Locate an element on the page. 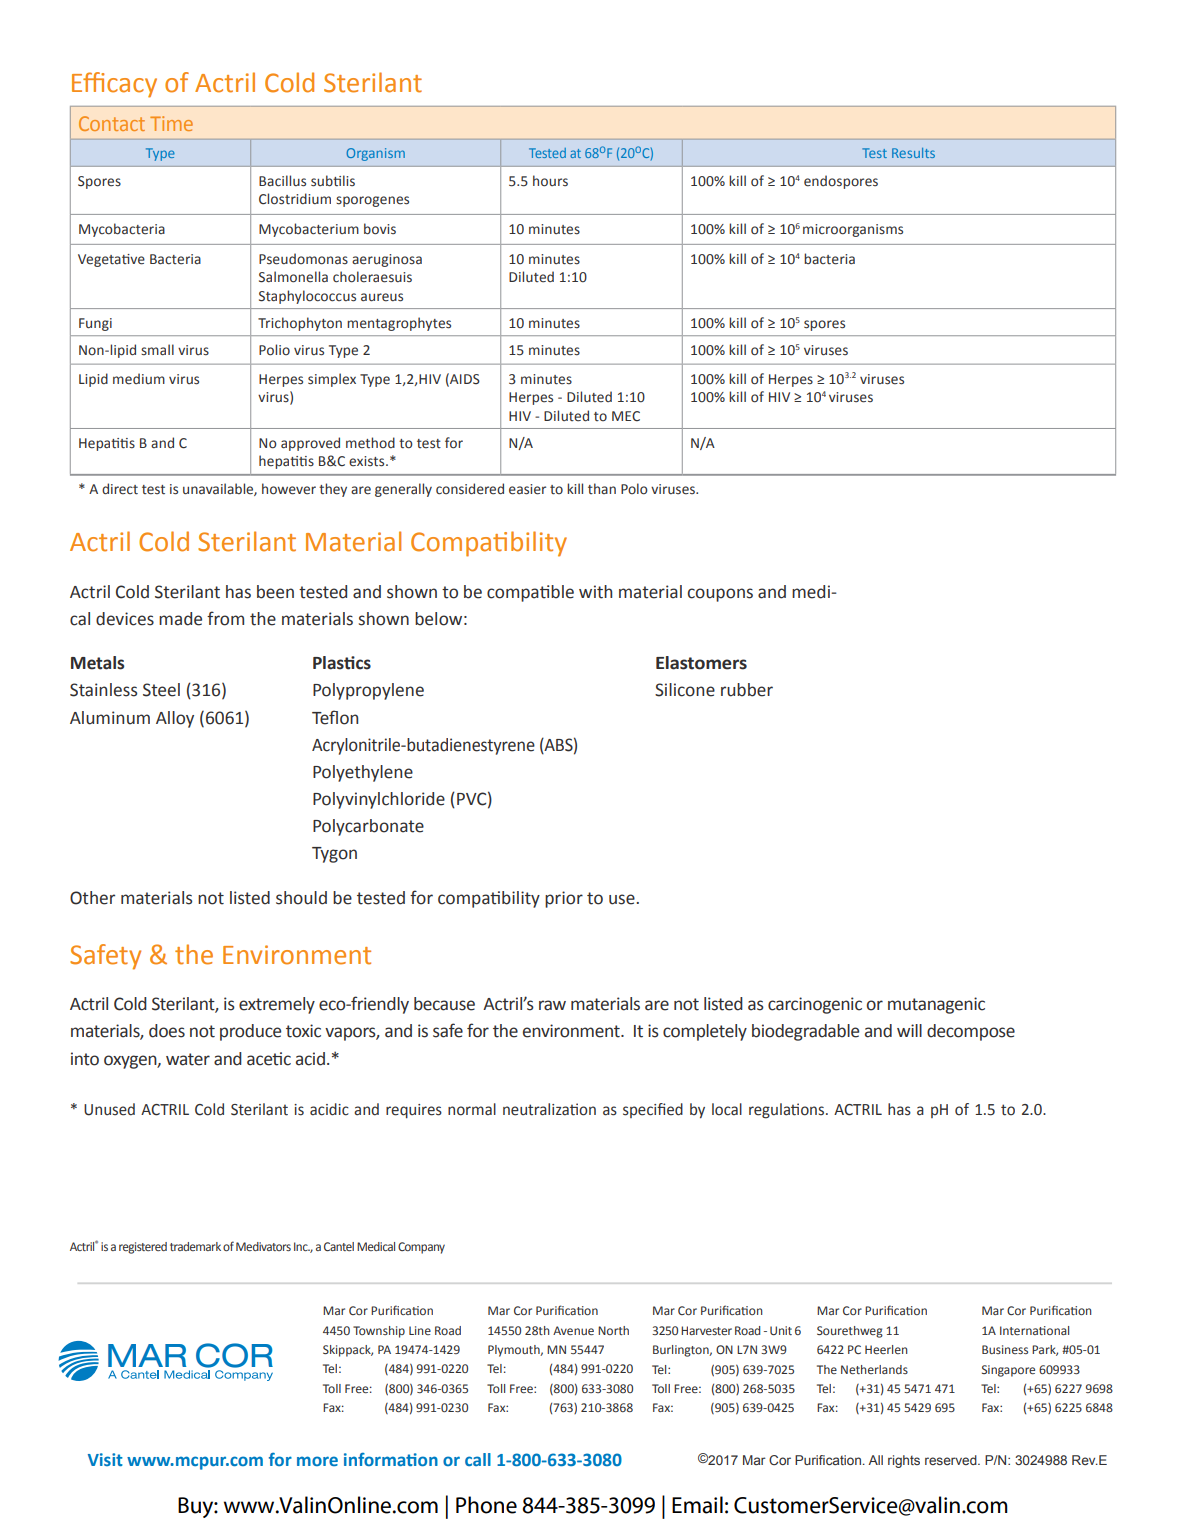 The width and height of the document is (1186, 1535). easier is located at coordinates (527, 489).
